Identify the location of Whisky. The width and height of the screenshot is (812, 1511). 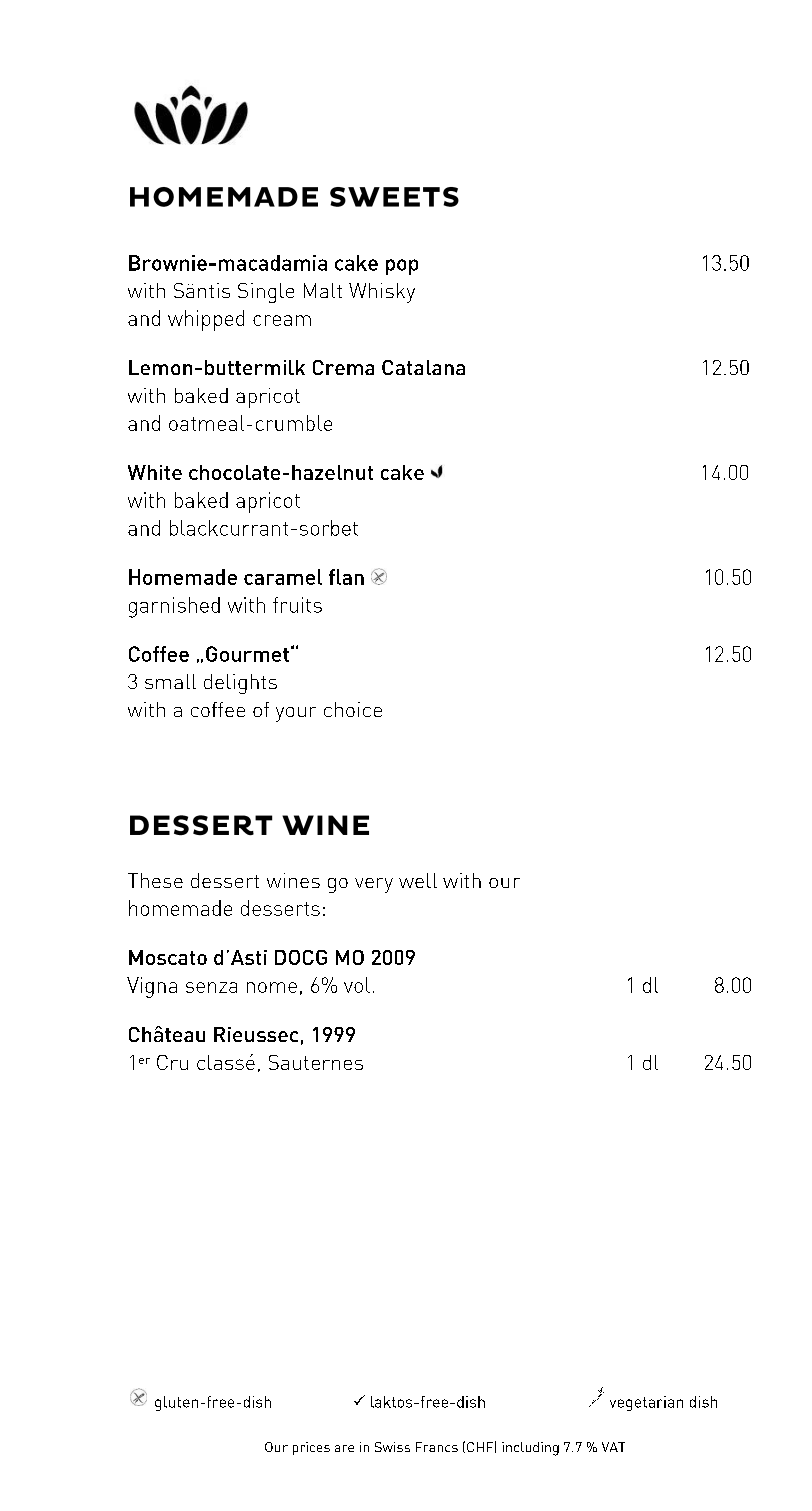
(382, 293).
